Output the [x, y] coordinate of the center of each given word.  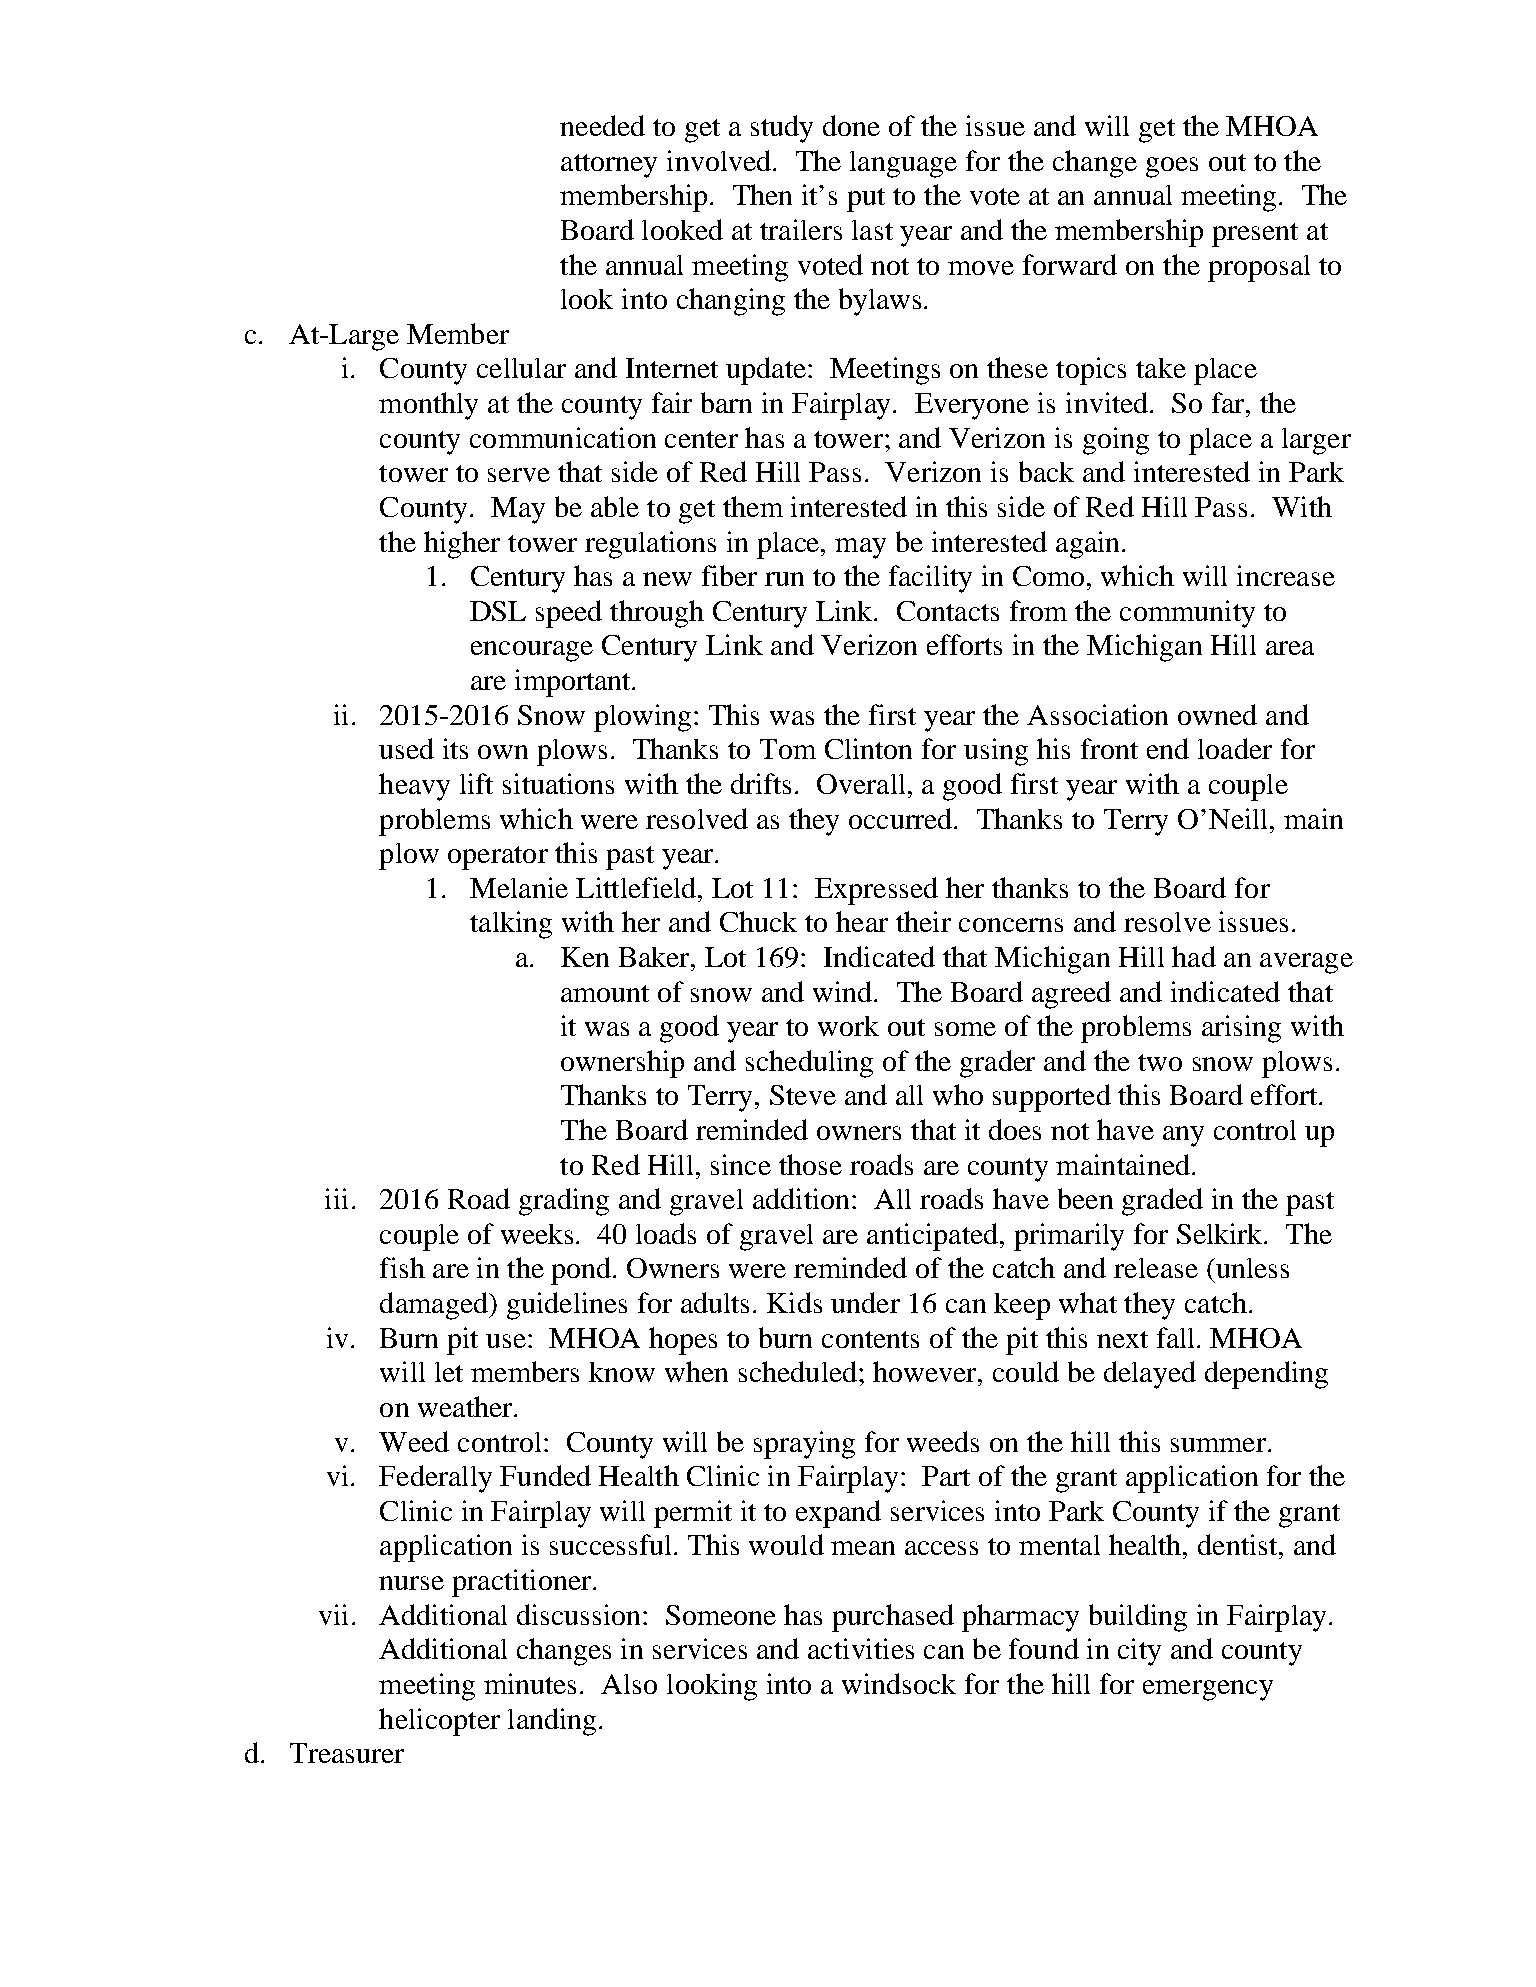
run [784, 579]
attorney [609, 166]
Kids [794, 1302]
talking [511, 925]
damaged [435, 1306]
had [1194, 956]
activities [861, 1648]
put [866, 200]
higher [462, 545]
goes [1172, 167]
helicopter [439, 1722]
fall [1177, 1337]
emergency [1208, 1690]
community [1187, 614]
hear [862, 921]
